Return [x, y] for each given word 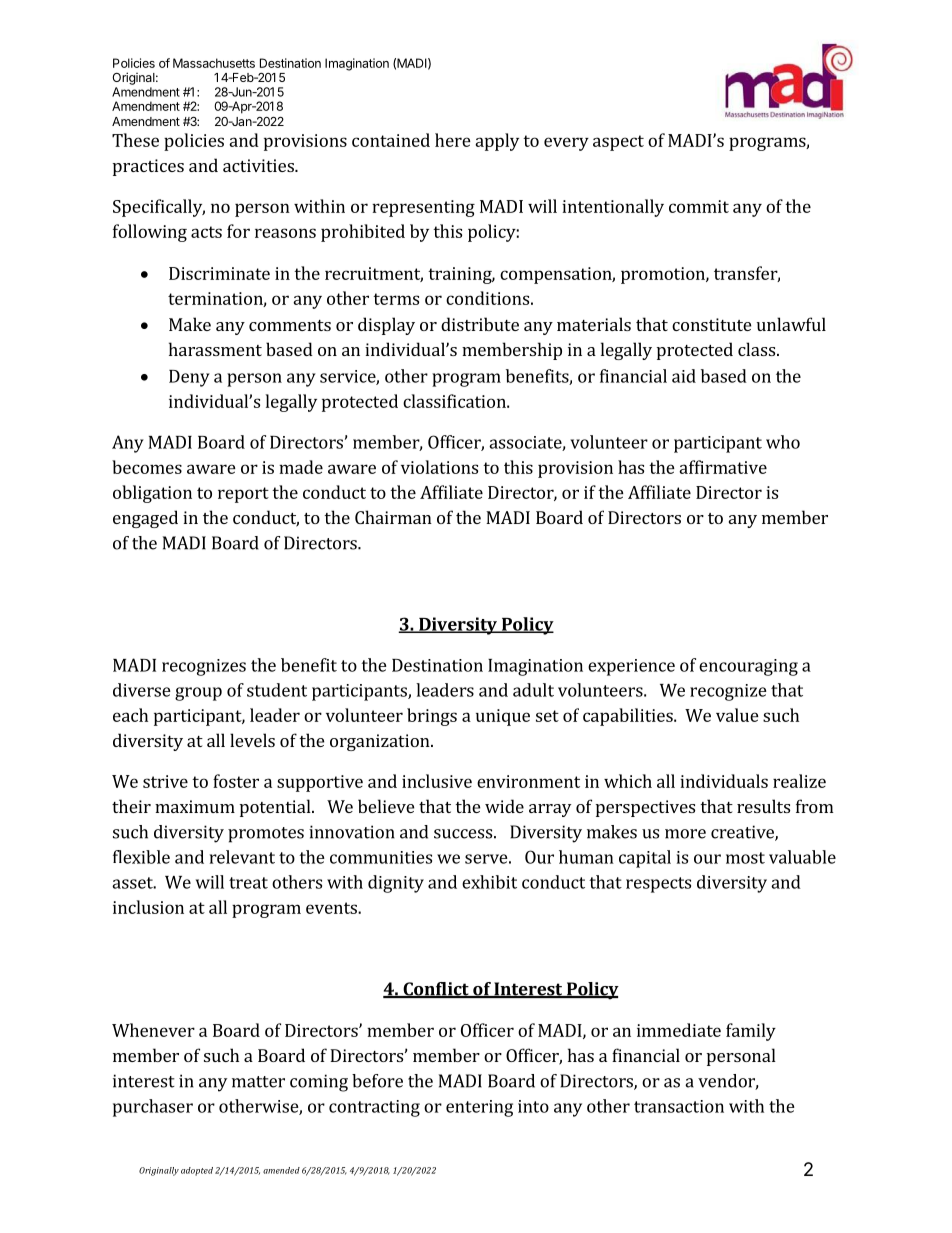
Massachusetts [214, 63]
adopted [197, 1171]
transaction [679, 1106]
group [198, 694]
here [453, 140]
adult [533, 690]
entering [479, 1108]
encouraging [748, 667]
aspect [618, 143]
